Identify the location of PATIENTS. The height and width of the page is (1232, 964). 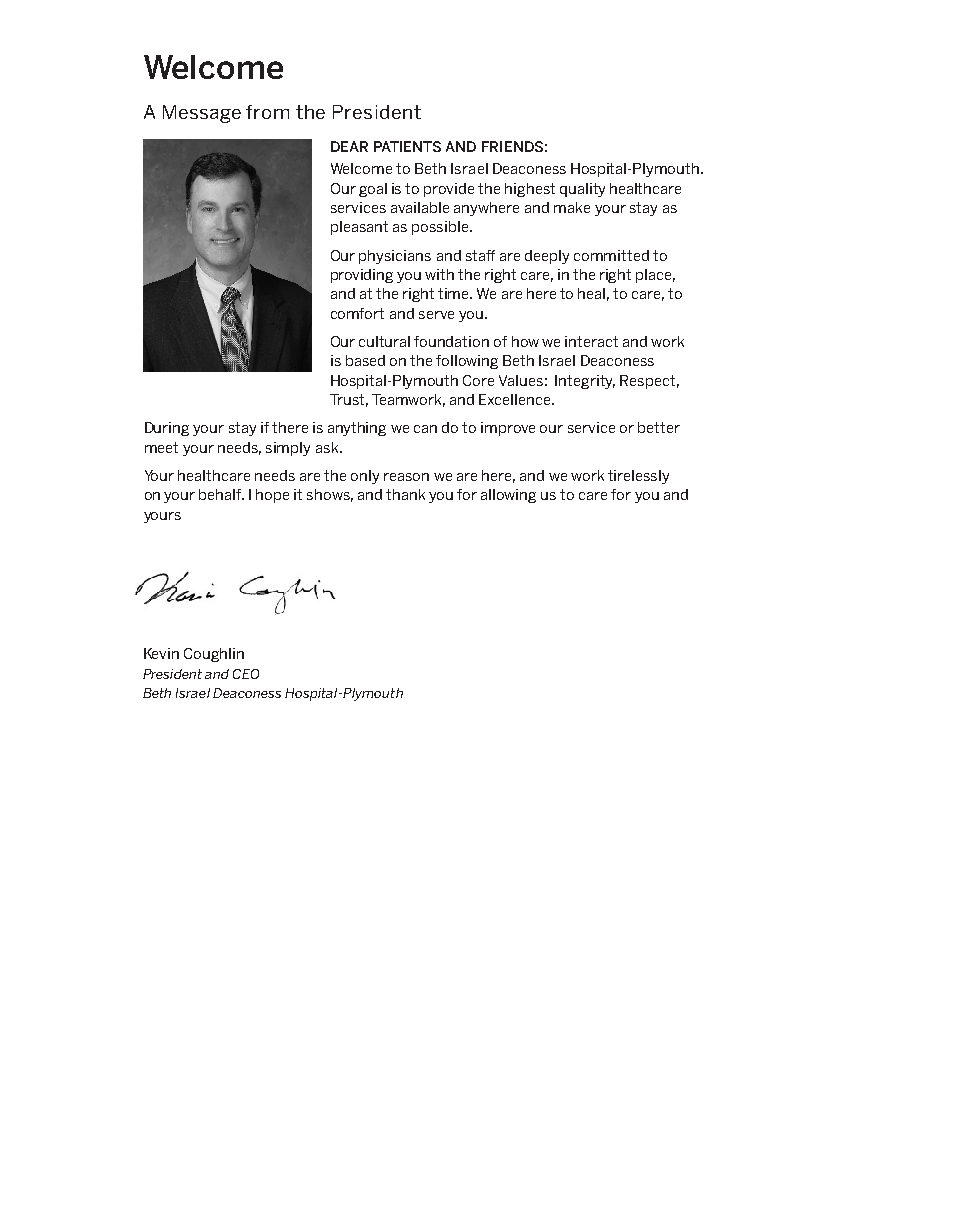
(407, 146).
